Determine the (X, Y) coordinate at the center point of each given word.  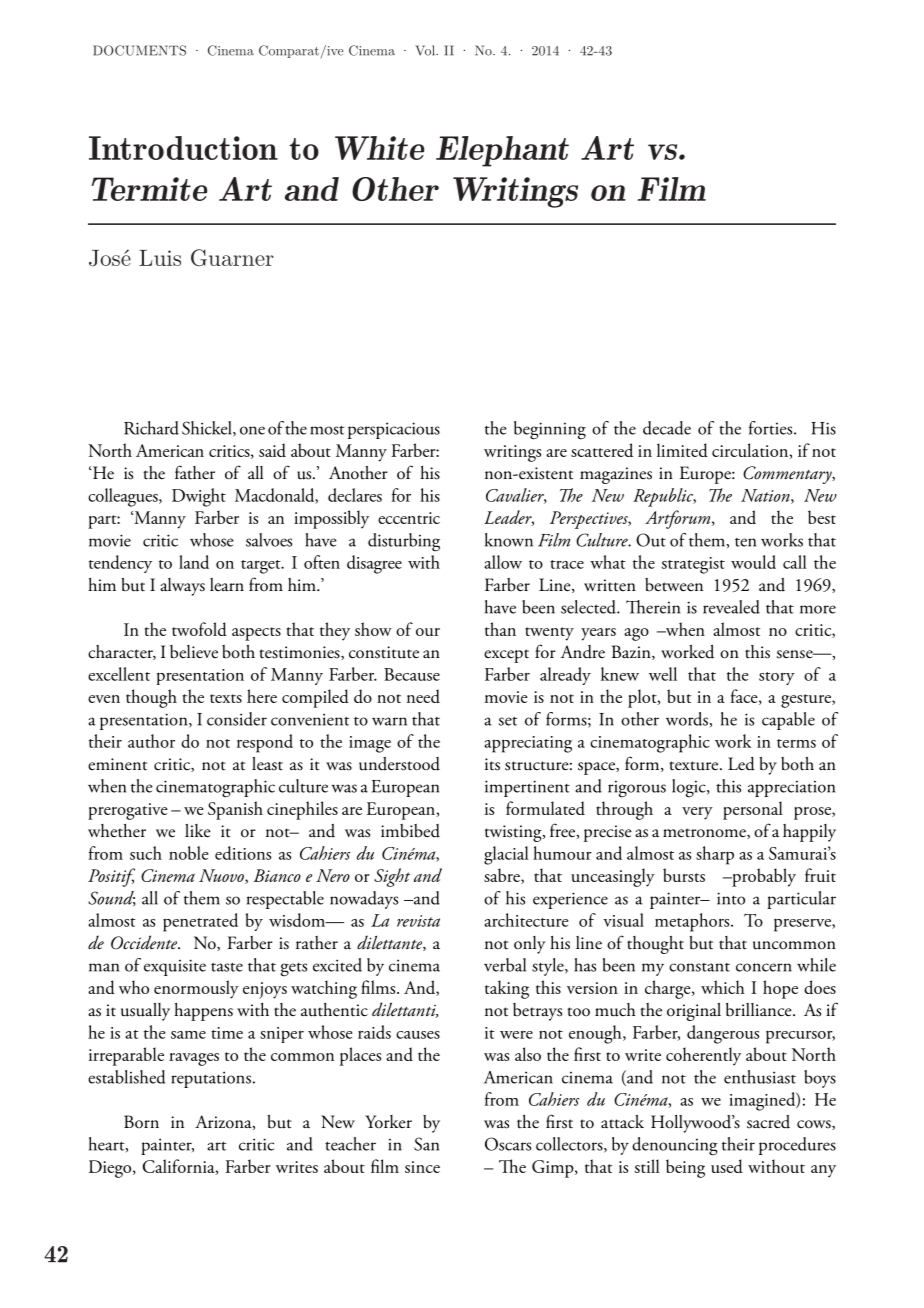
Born (141, 1121)
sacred (768, 1122)
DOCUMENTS (139, 50)
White (379, 148)
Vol (426, 50)
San (426, 1144)
